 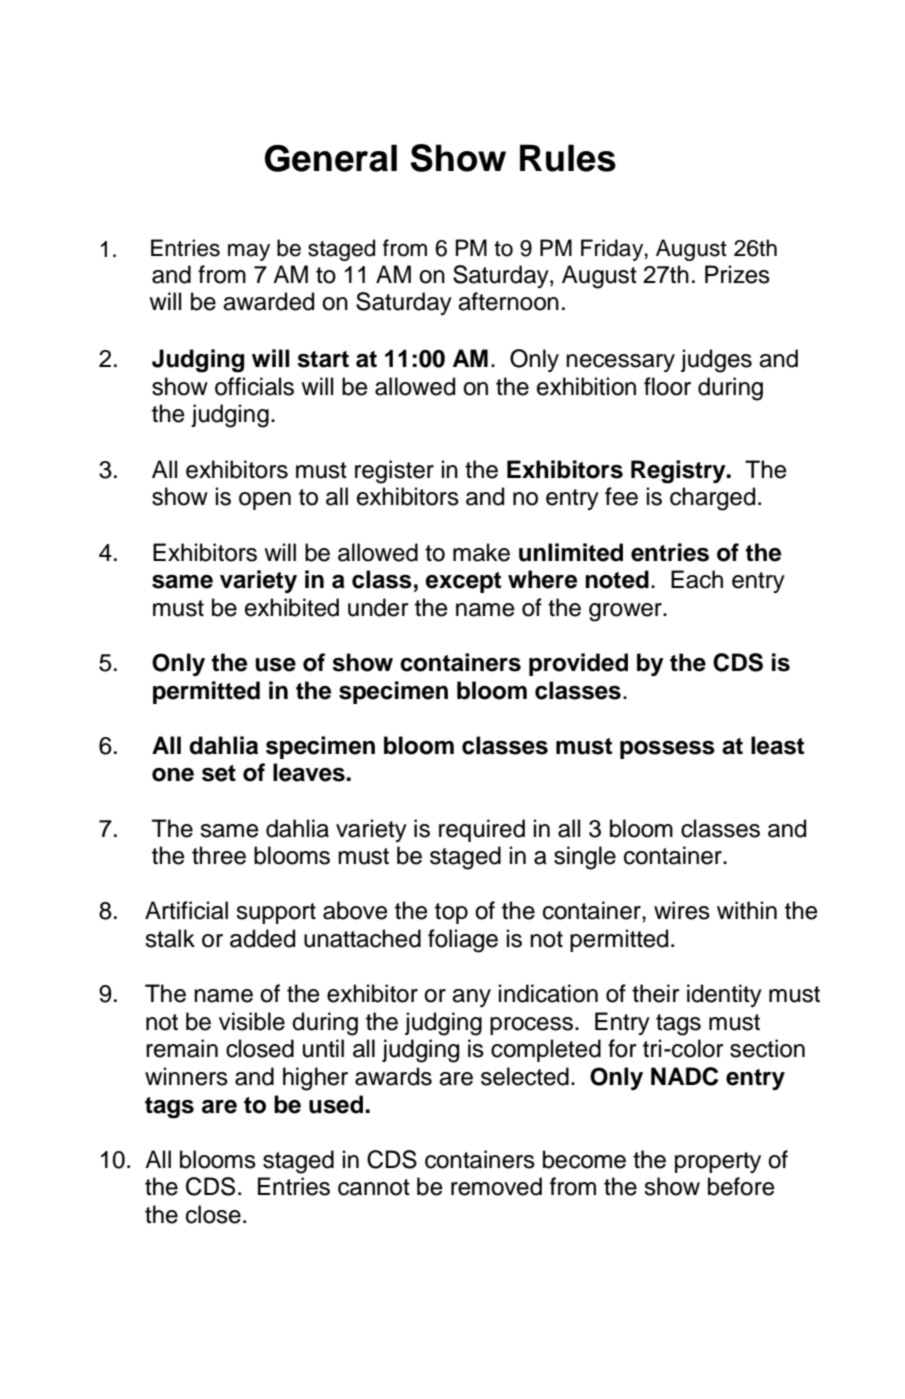 What do you see at coordinates (578, 664) in the document?
I see `provided` at bounding box center [578, 664].
